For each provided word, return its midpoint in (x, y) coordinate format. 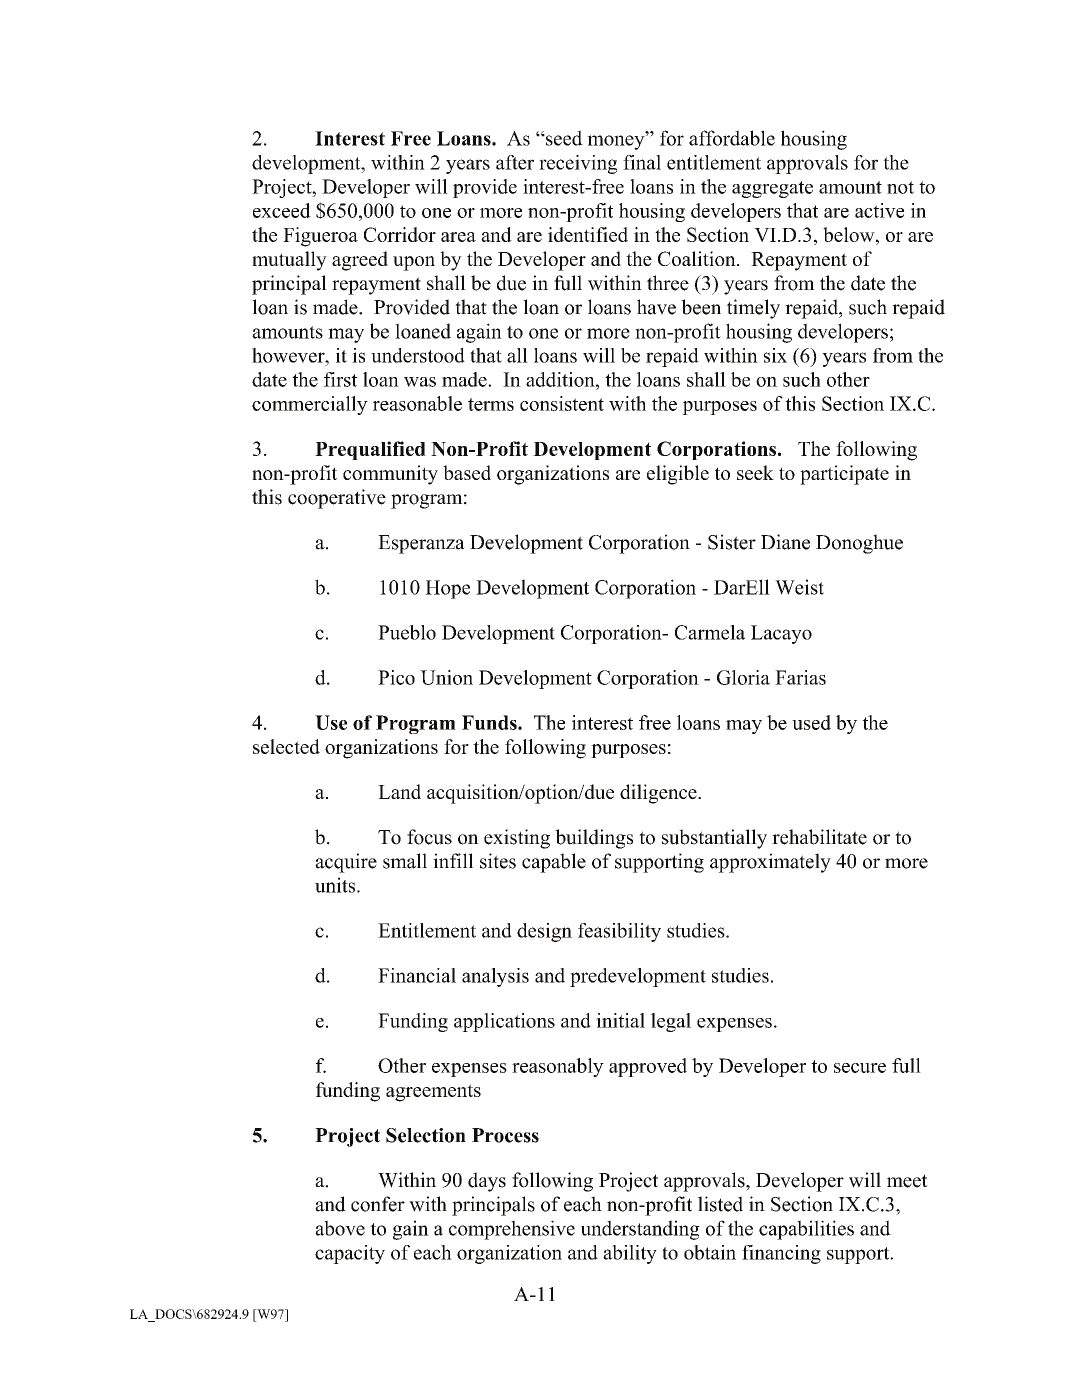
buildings (594, 839)
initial (620, 1020)
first (340, 379)
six (775, 355)
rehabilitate (819, 837)
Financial (417, 975)
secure (860, 1068)
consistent (562, 403)
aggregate (772, 189)
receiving (578, 164)
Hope (447, 589)
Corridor (400, 234)
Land (399, 791)
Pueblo (407, 632)
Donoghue (859, 544)
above (340, 1228)
